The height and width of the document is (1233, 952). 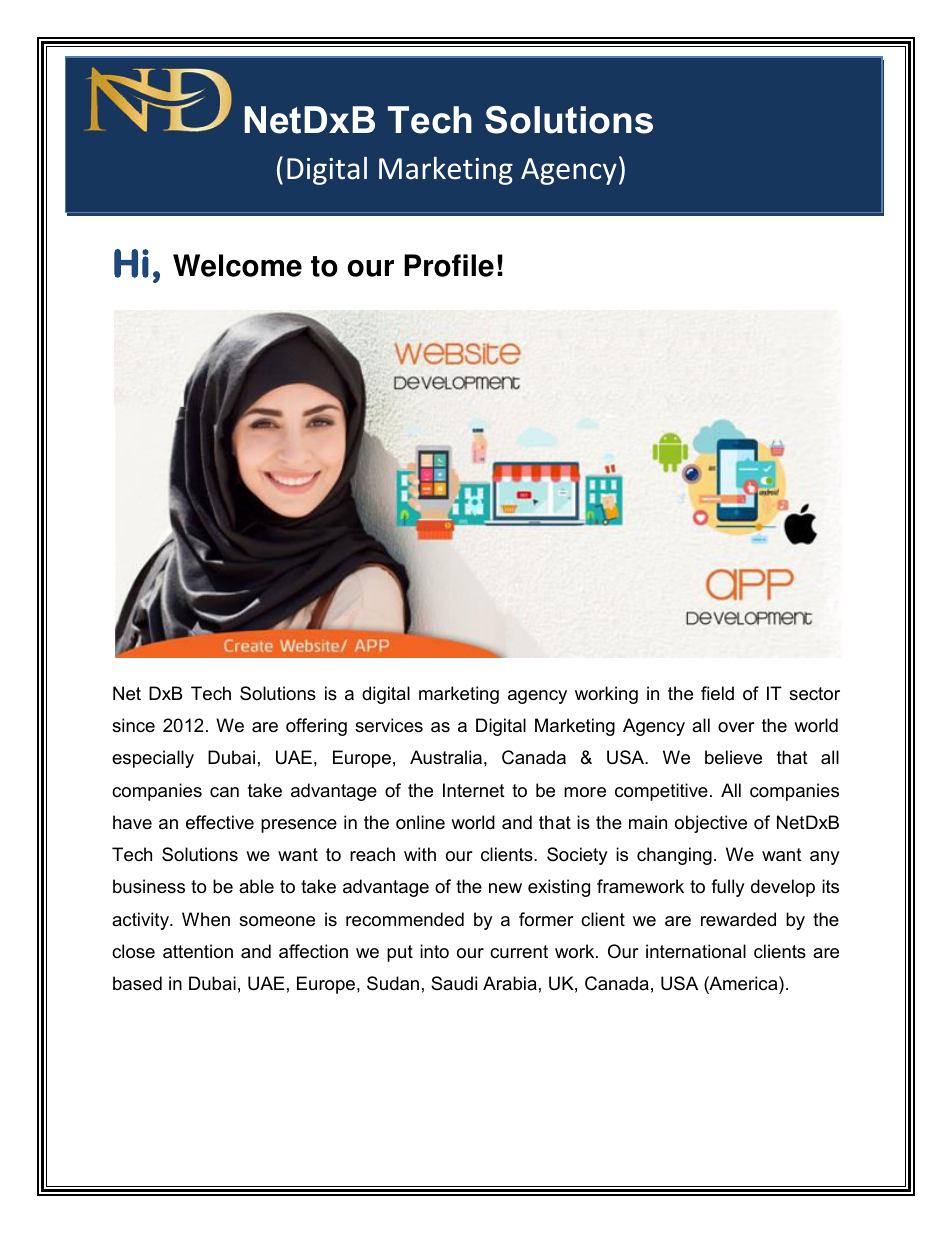 I want to click on field, so click(x=717, y=693).
